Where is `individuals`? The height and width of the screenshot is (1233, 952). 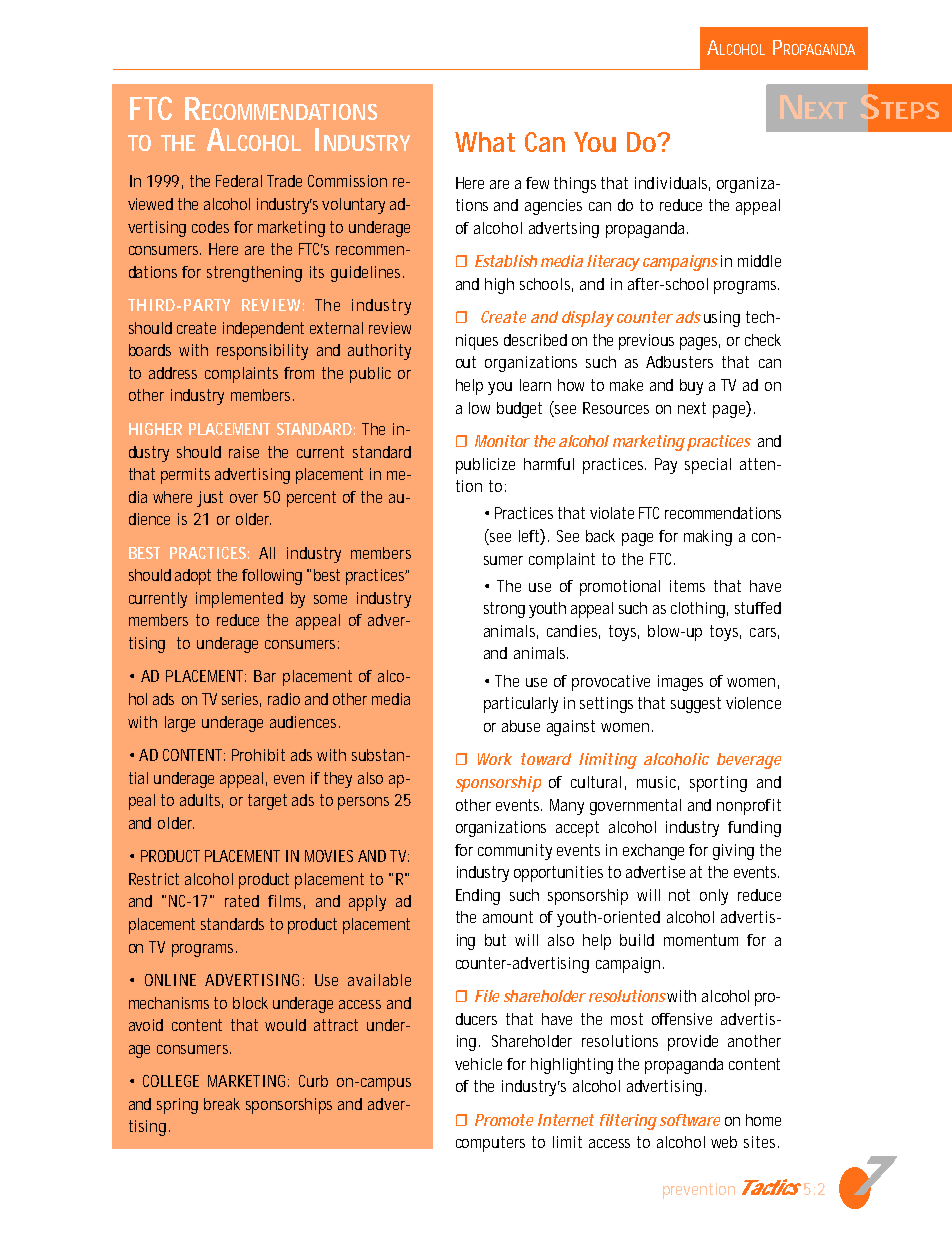
individuals is located at coordinates (672, 184).
